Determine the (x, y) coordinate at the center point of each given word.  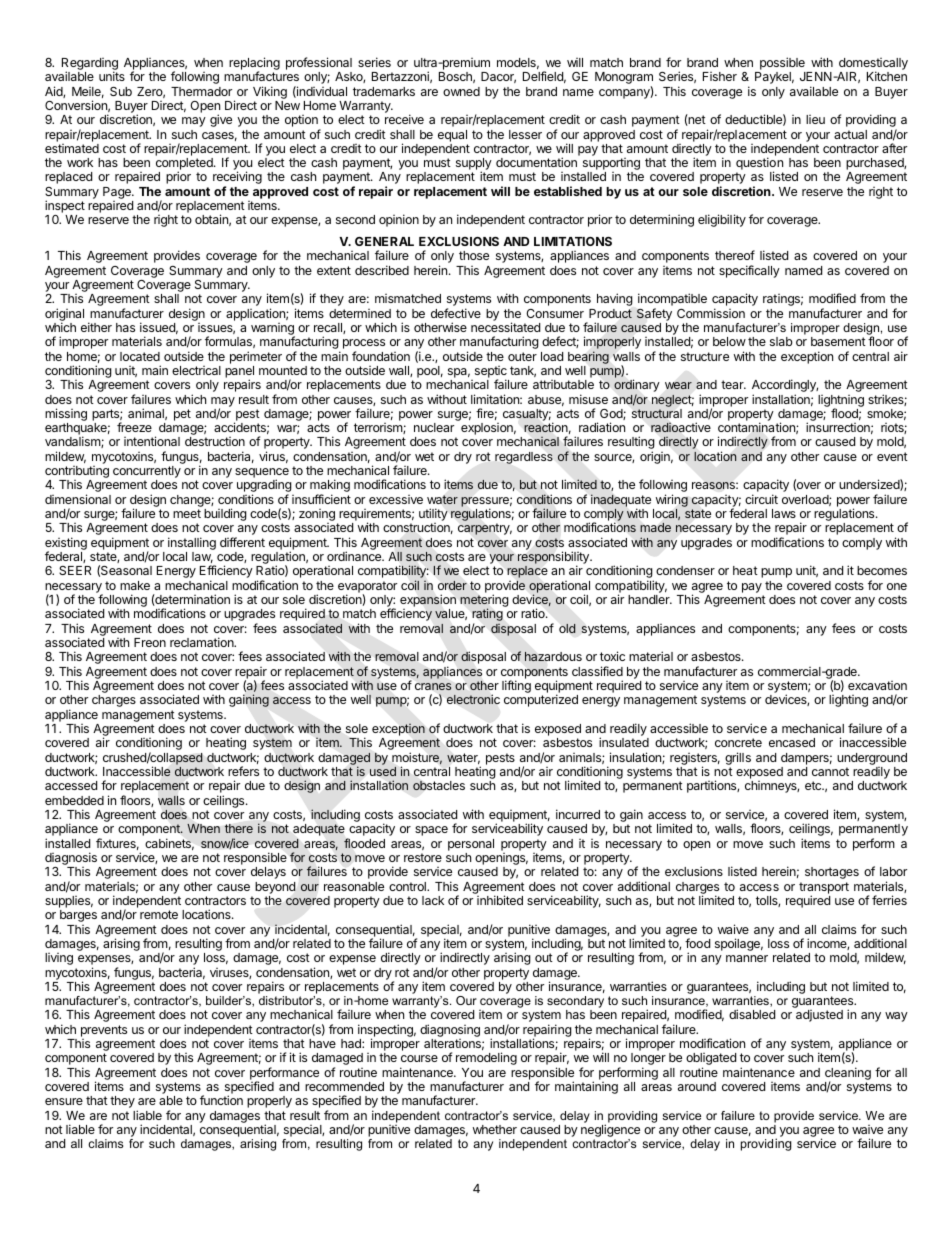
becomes (882, 570)
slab (781, 341)
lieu (815, 119)
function (221, 1100)
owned (461, 91)
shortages (832, 873)
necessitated (505, 327)
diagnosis (71, 860)
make (135, 585)
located (140, 356)
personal (471, 845)
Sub (121, 91)
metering (484, 602)
